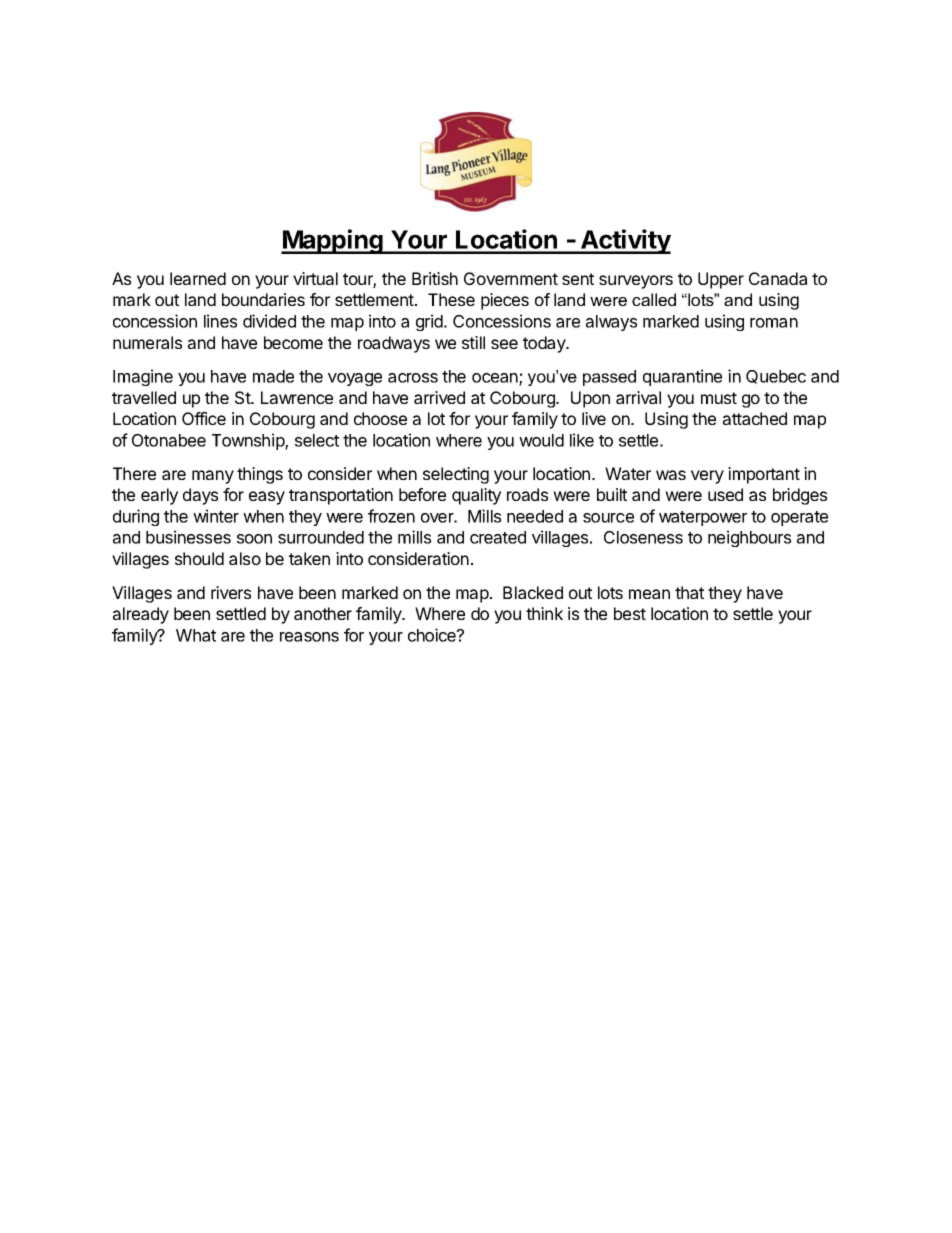 The image size is (952, 1233). Describe the element at coordinates (476, 496) in the image. I see `quality` at that location.
